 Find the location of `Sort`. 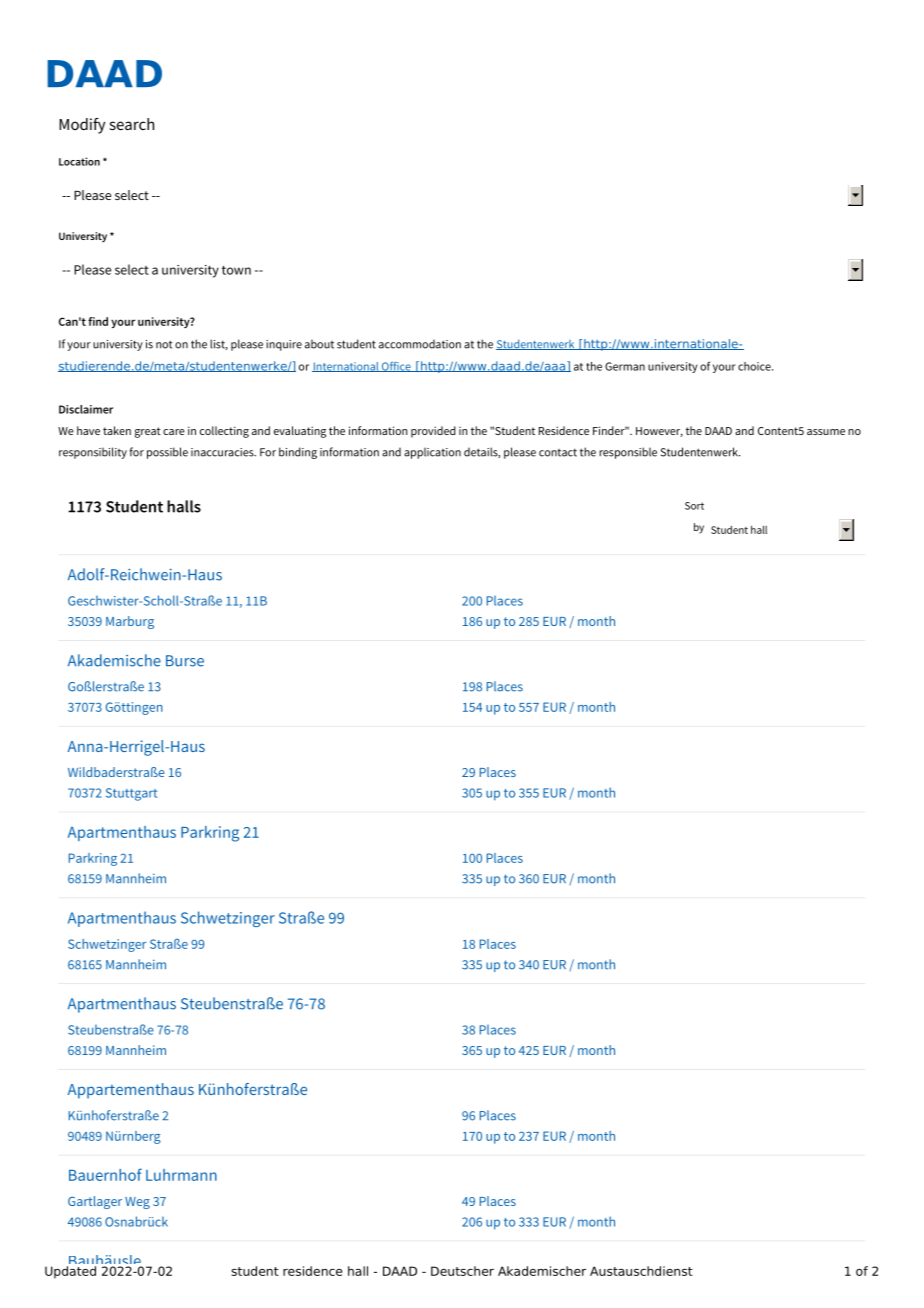

Sort is located at coordinates (694, 506).
